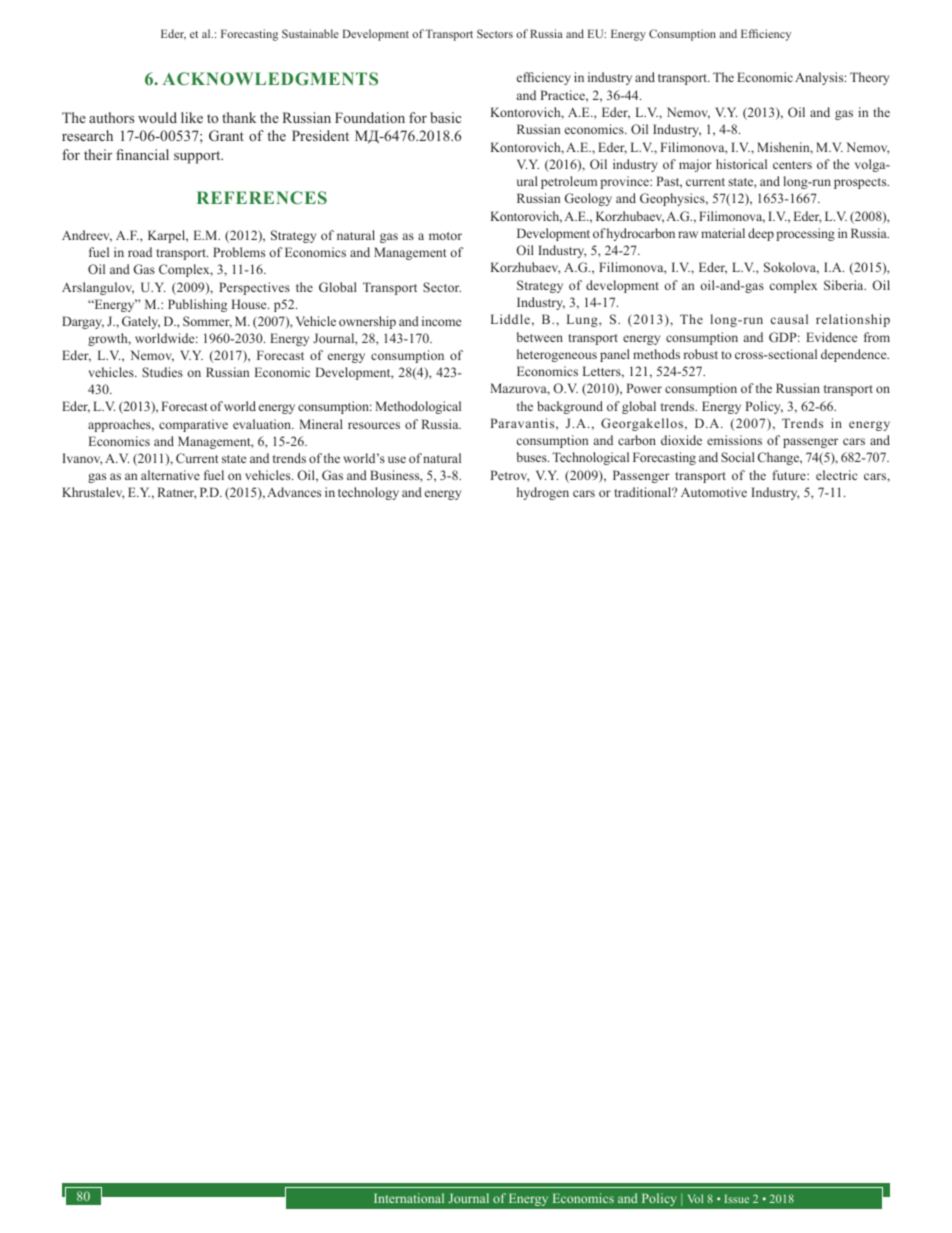 This image has width=952, height=1233. I want to click on hydrogen, so click(543, 493).
